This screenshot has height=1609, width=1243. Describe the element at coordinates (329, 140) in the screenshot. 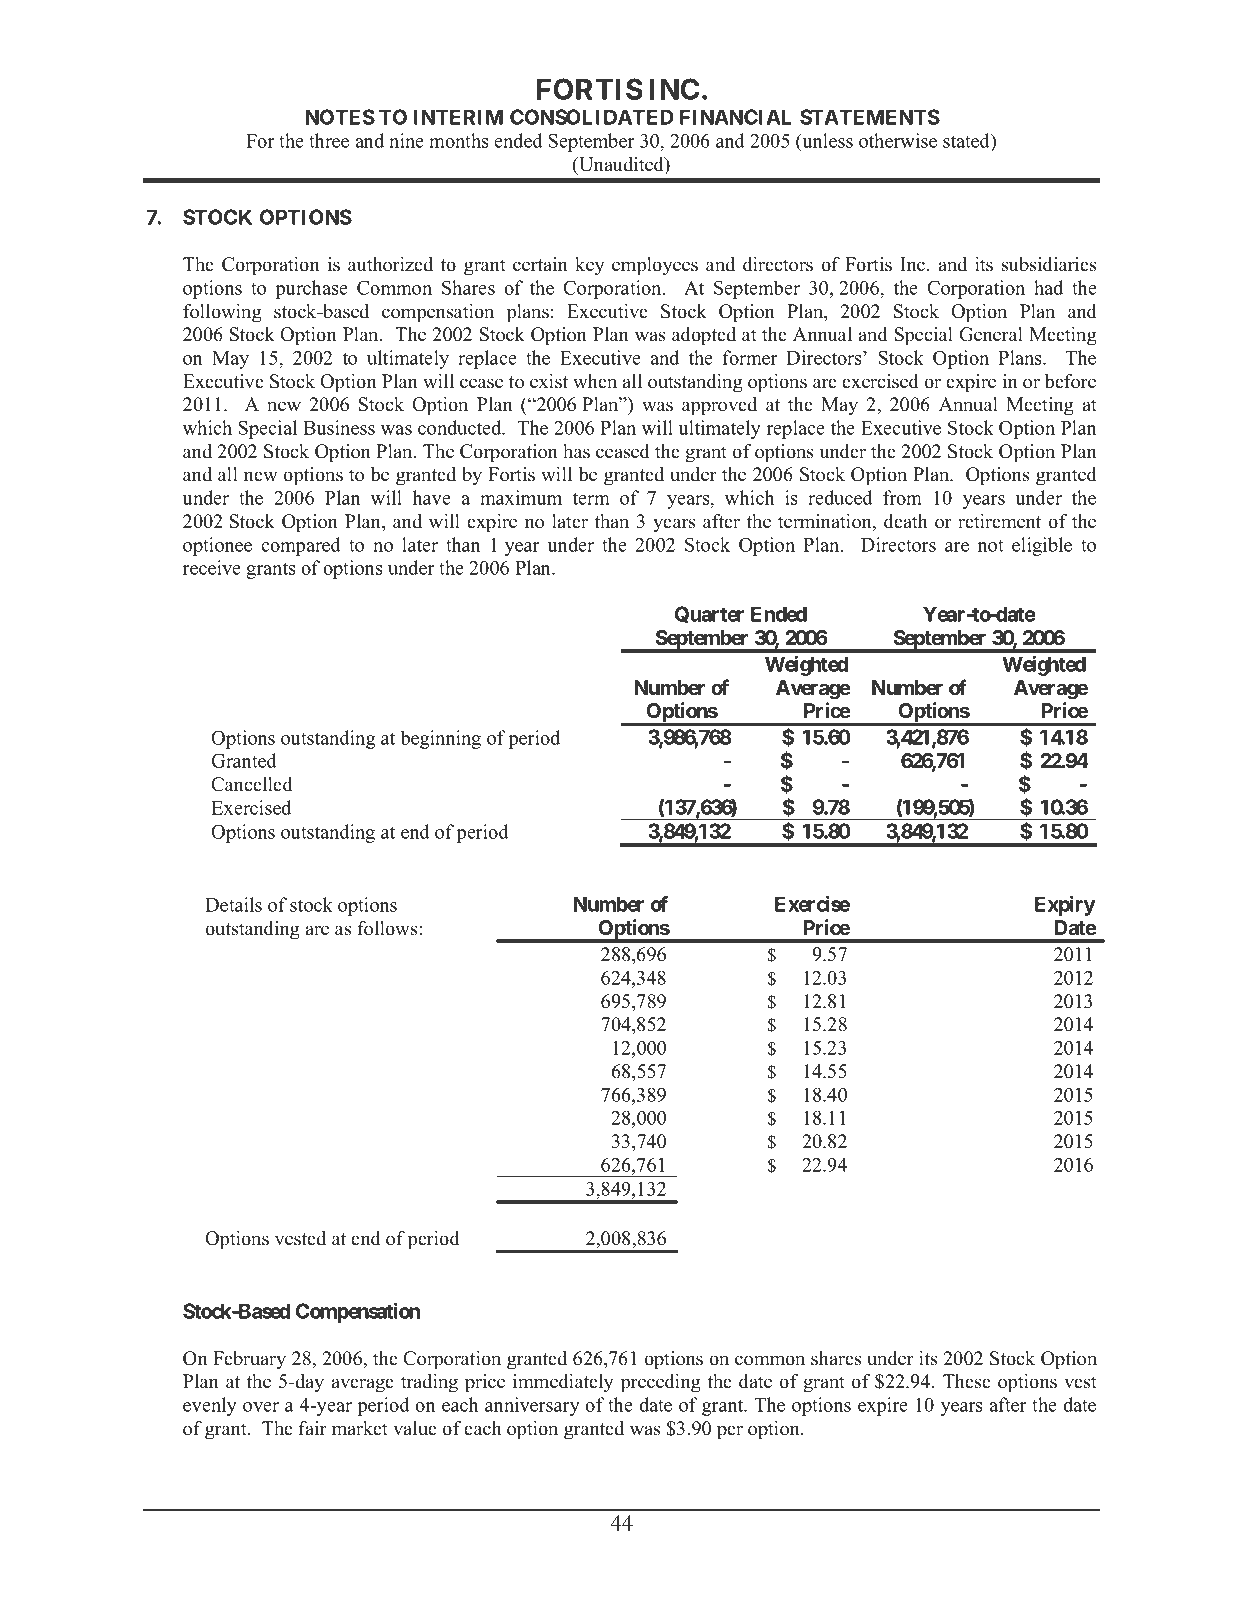

I see `three` at that location.
